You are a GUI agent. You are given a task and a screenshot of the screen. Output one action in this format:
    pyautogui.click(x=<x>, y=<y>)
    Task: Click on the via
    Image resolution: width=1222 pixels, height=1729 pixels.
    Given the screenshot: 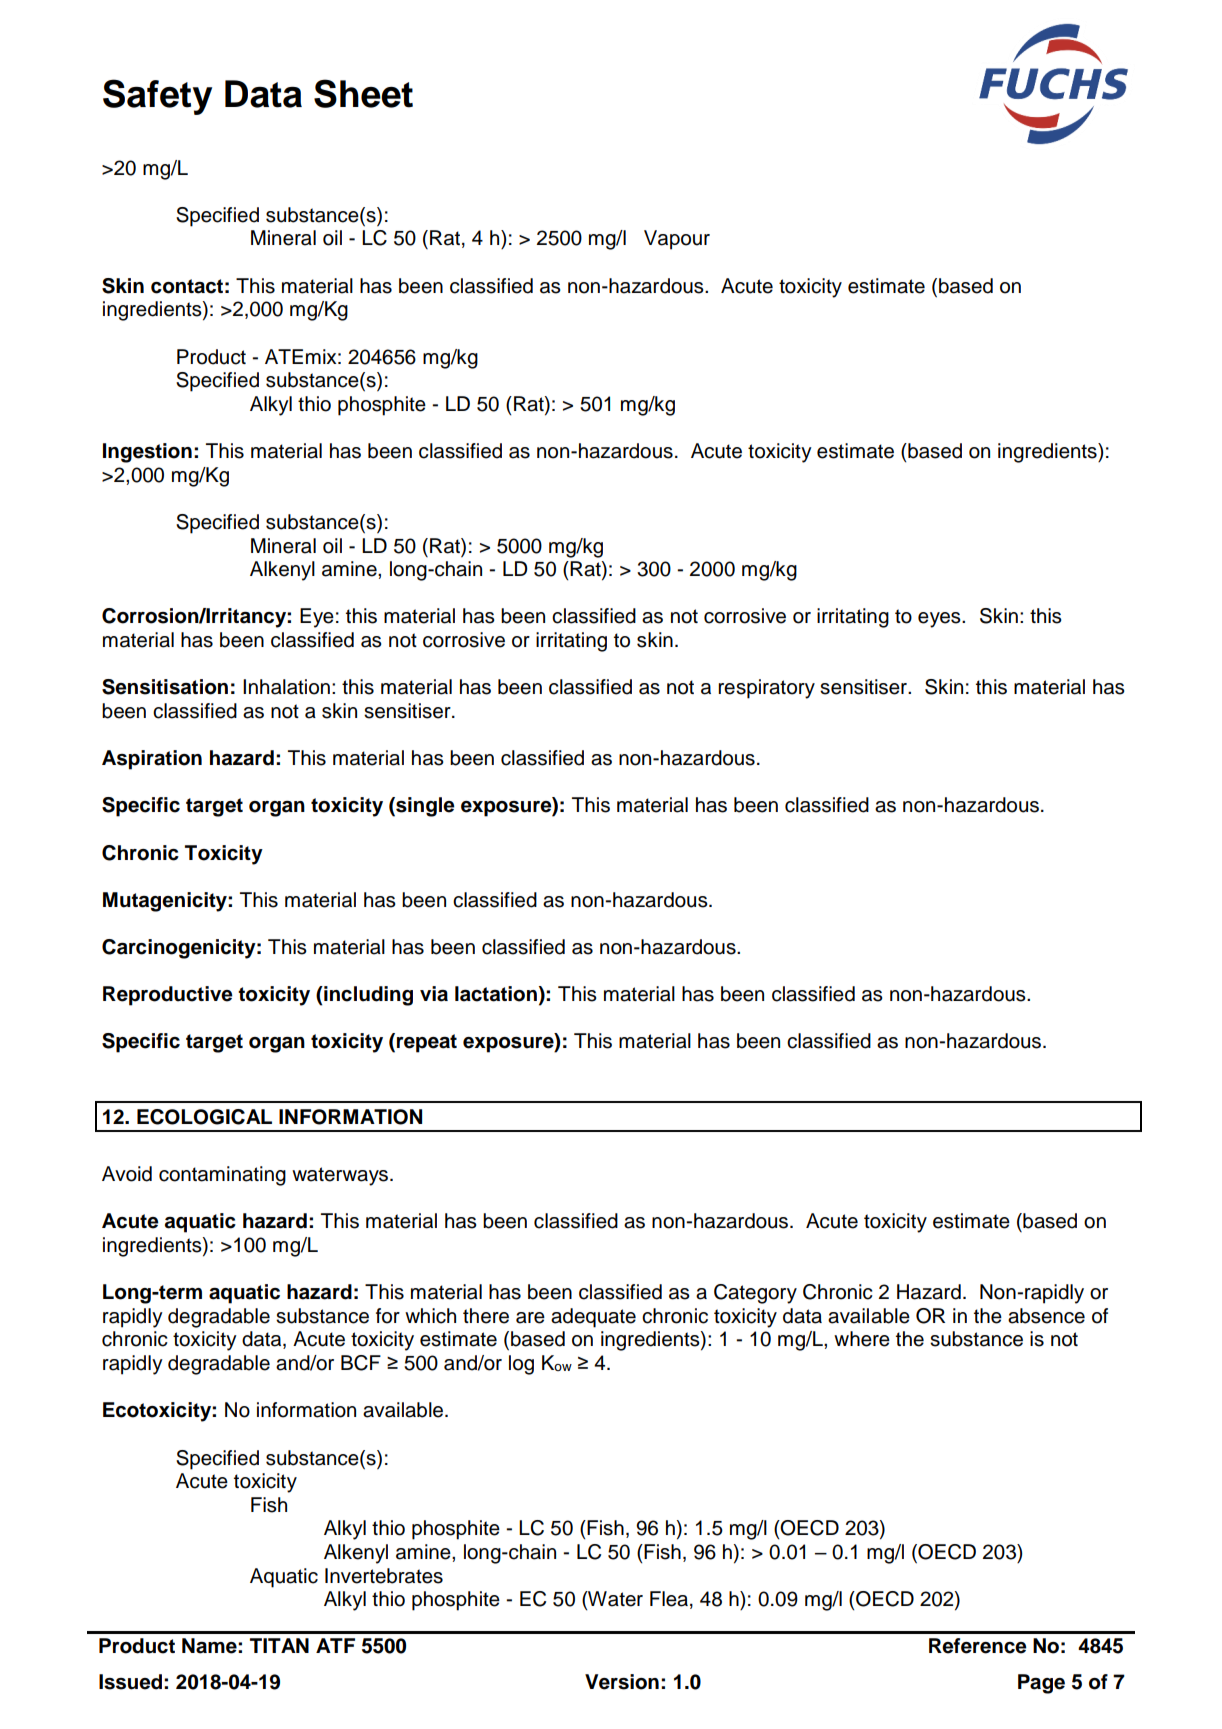 What is the action you would take?
    pyautogui.click(x=434, y=994)
